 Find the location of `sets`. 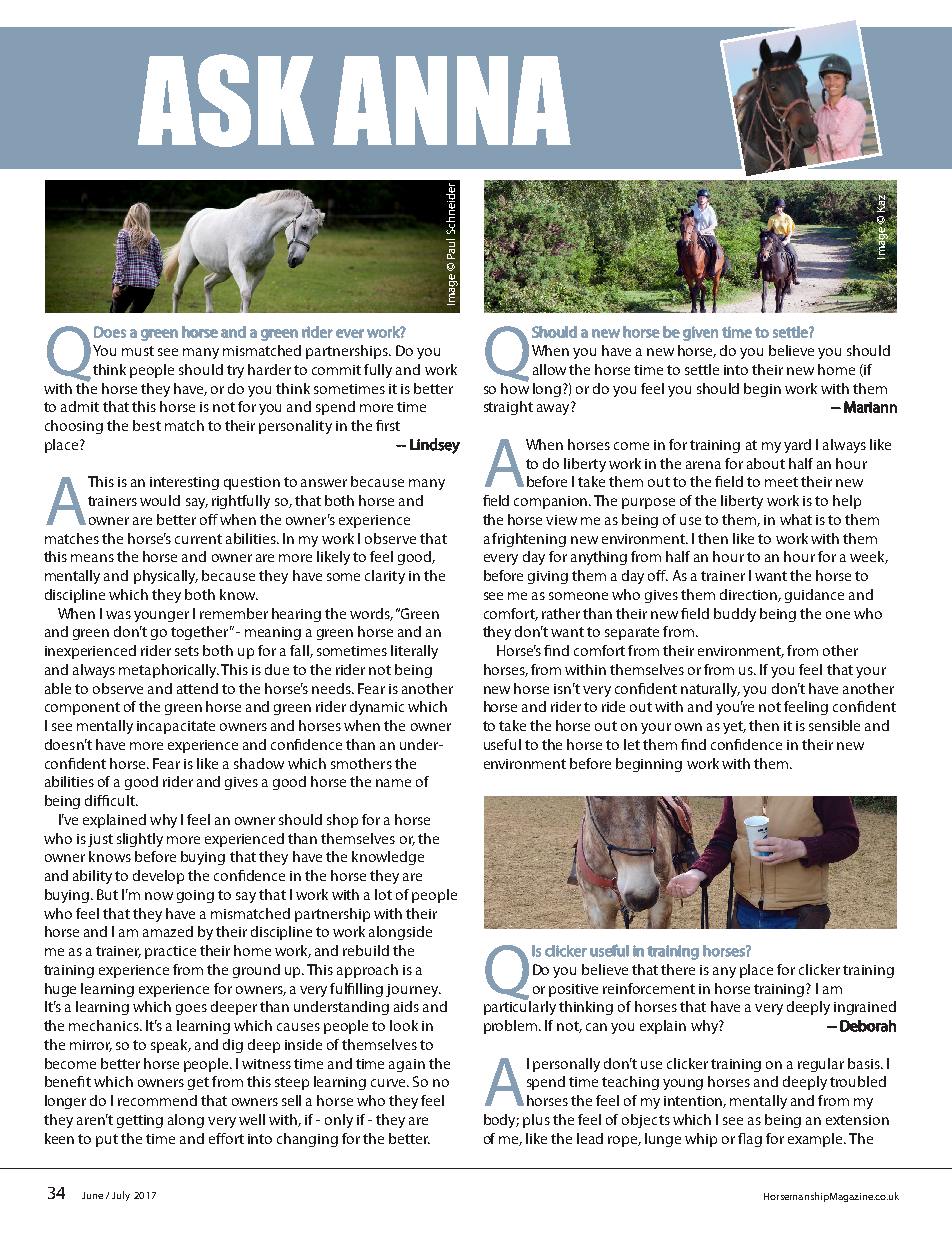

sets is located at coordinates (187, 651).
